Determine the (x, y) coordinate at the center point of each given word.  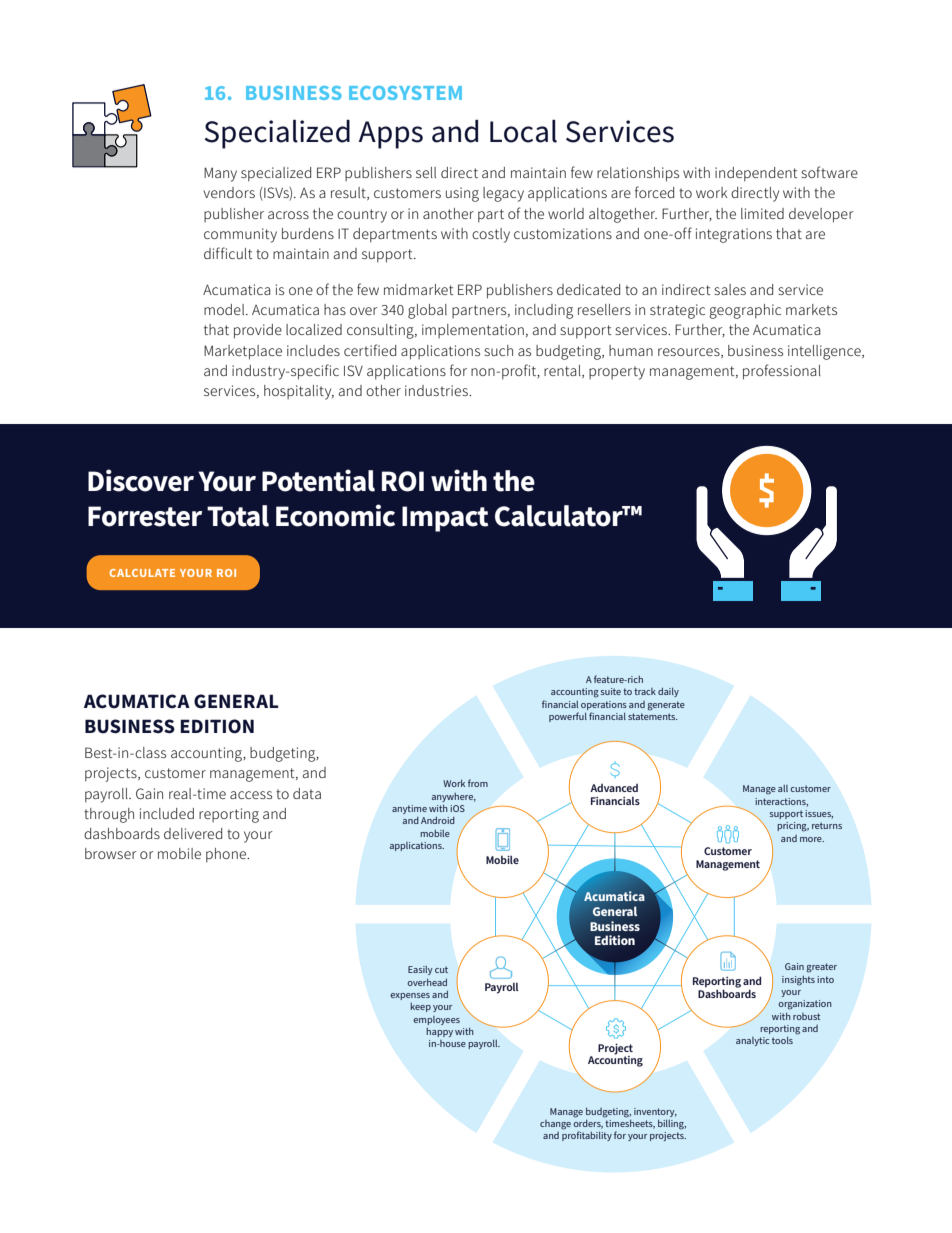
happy (439, 1032)
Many (220, 174)
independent (756, 174)
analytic (753, 1041)
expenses (410, 996)
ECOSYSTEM (405, 93)
